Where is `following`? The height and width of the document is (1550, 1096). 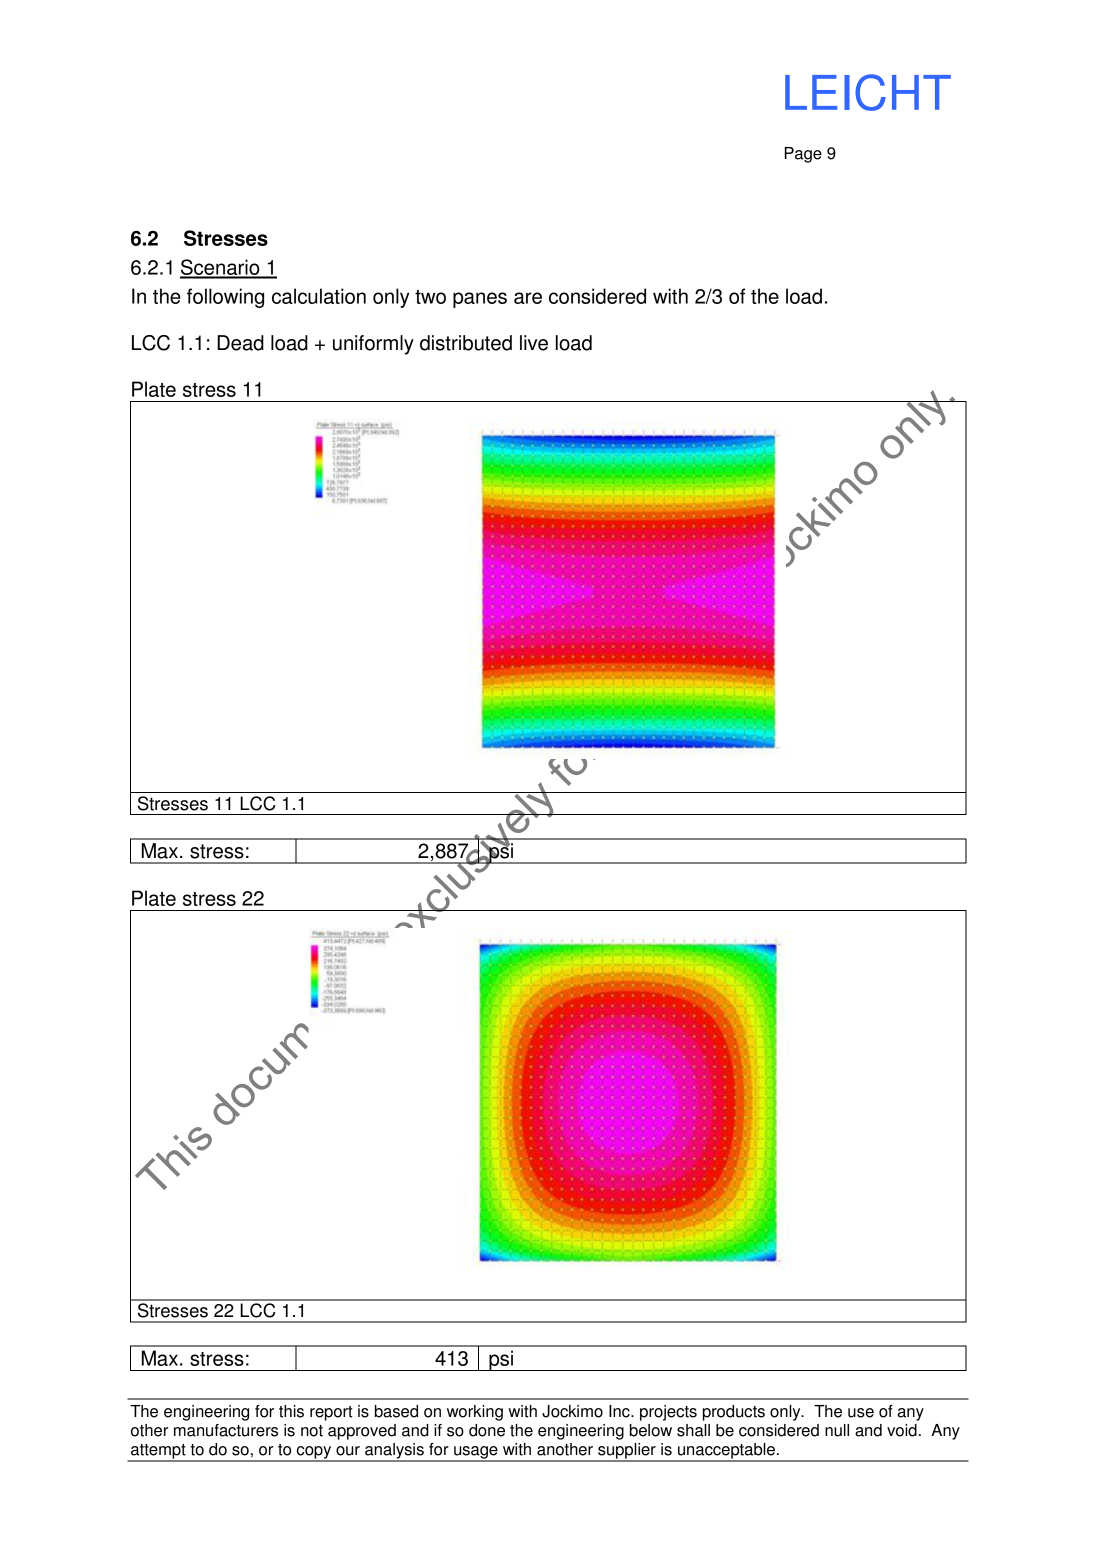 following is located at coordinates (225, 298).
